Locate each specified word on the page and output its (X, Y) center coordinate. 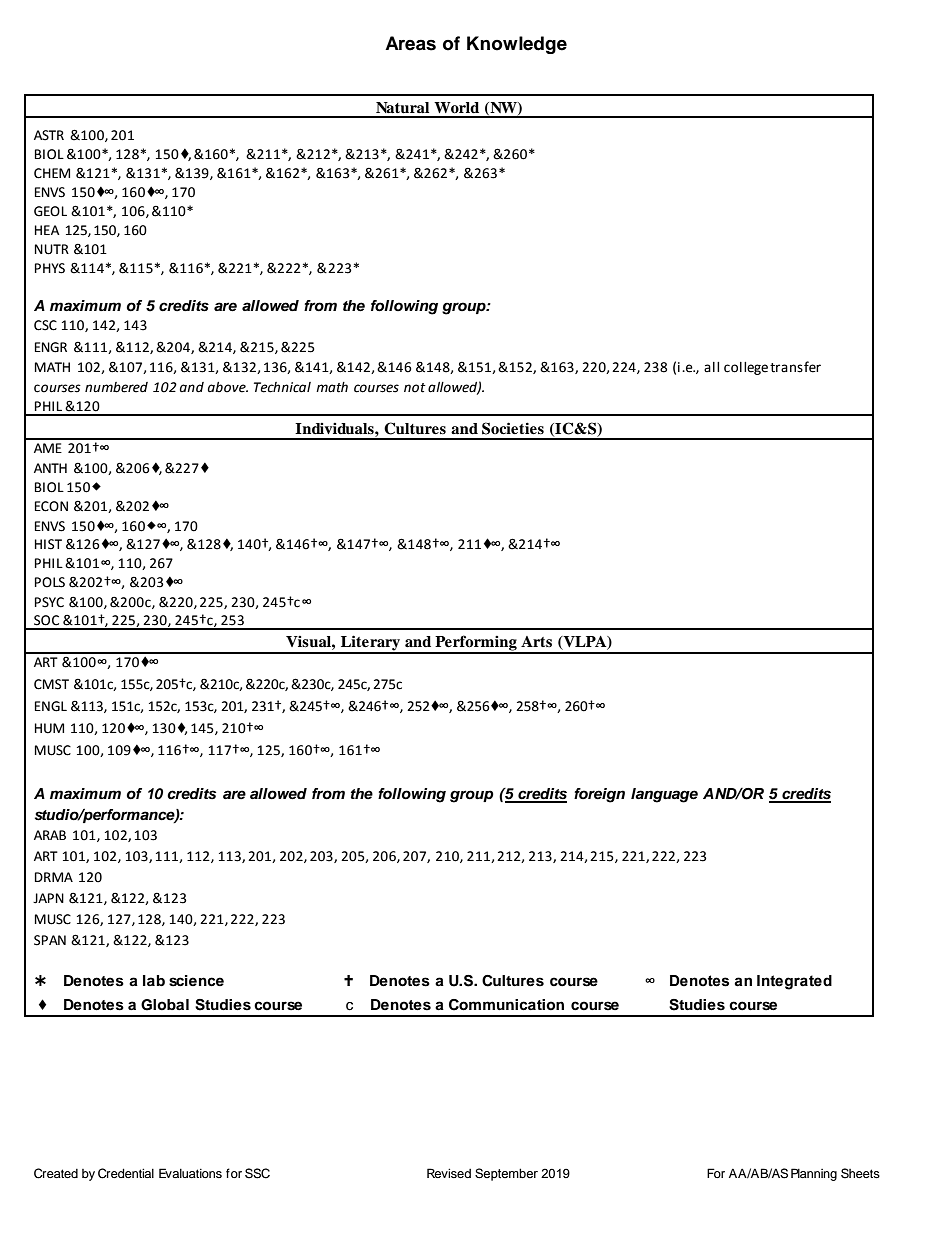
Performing (476, 644)
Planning (814, 1174)
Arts (536, 641)
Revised (449, 1173)
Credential (126, 1173)
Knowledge (517, 45)
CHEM (52, 173)
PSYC (49, 602)
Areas (410, 43)
